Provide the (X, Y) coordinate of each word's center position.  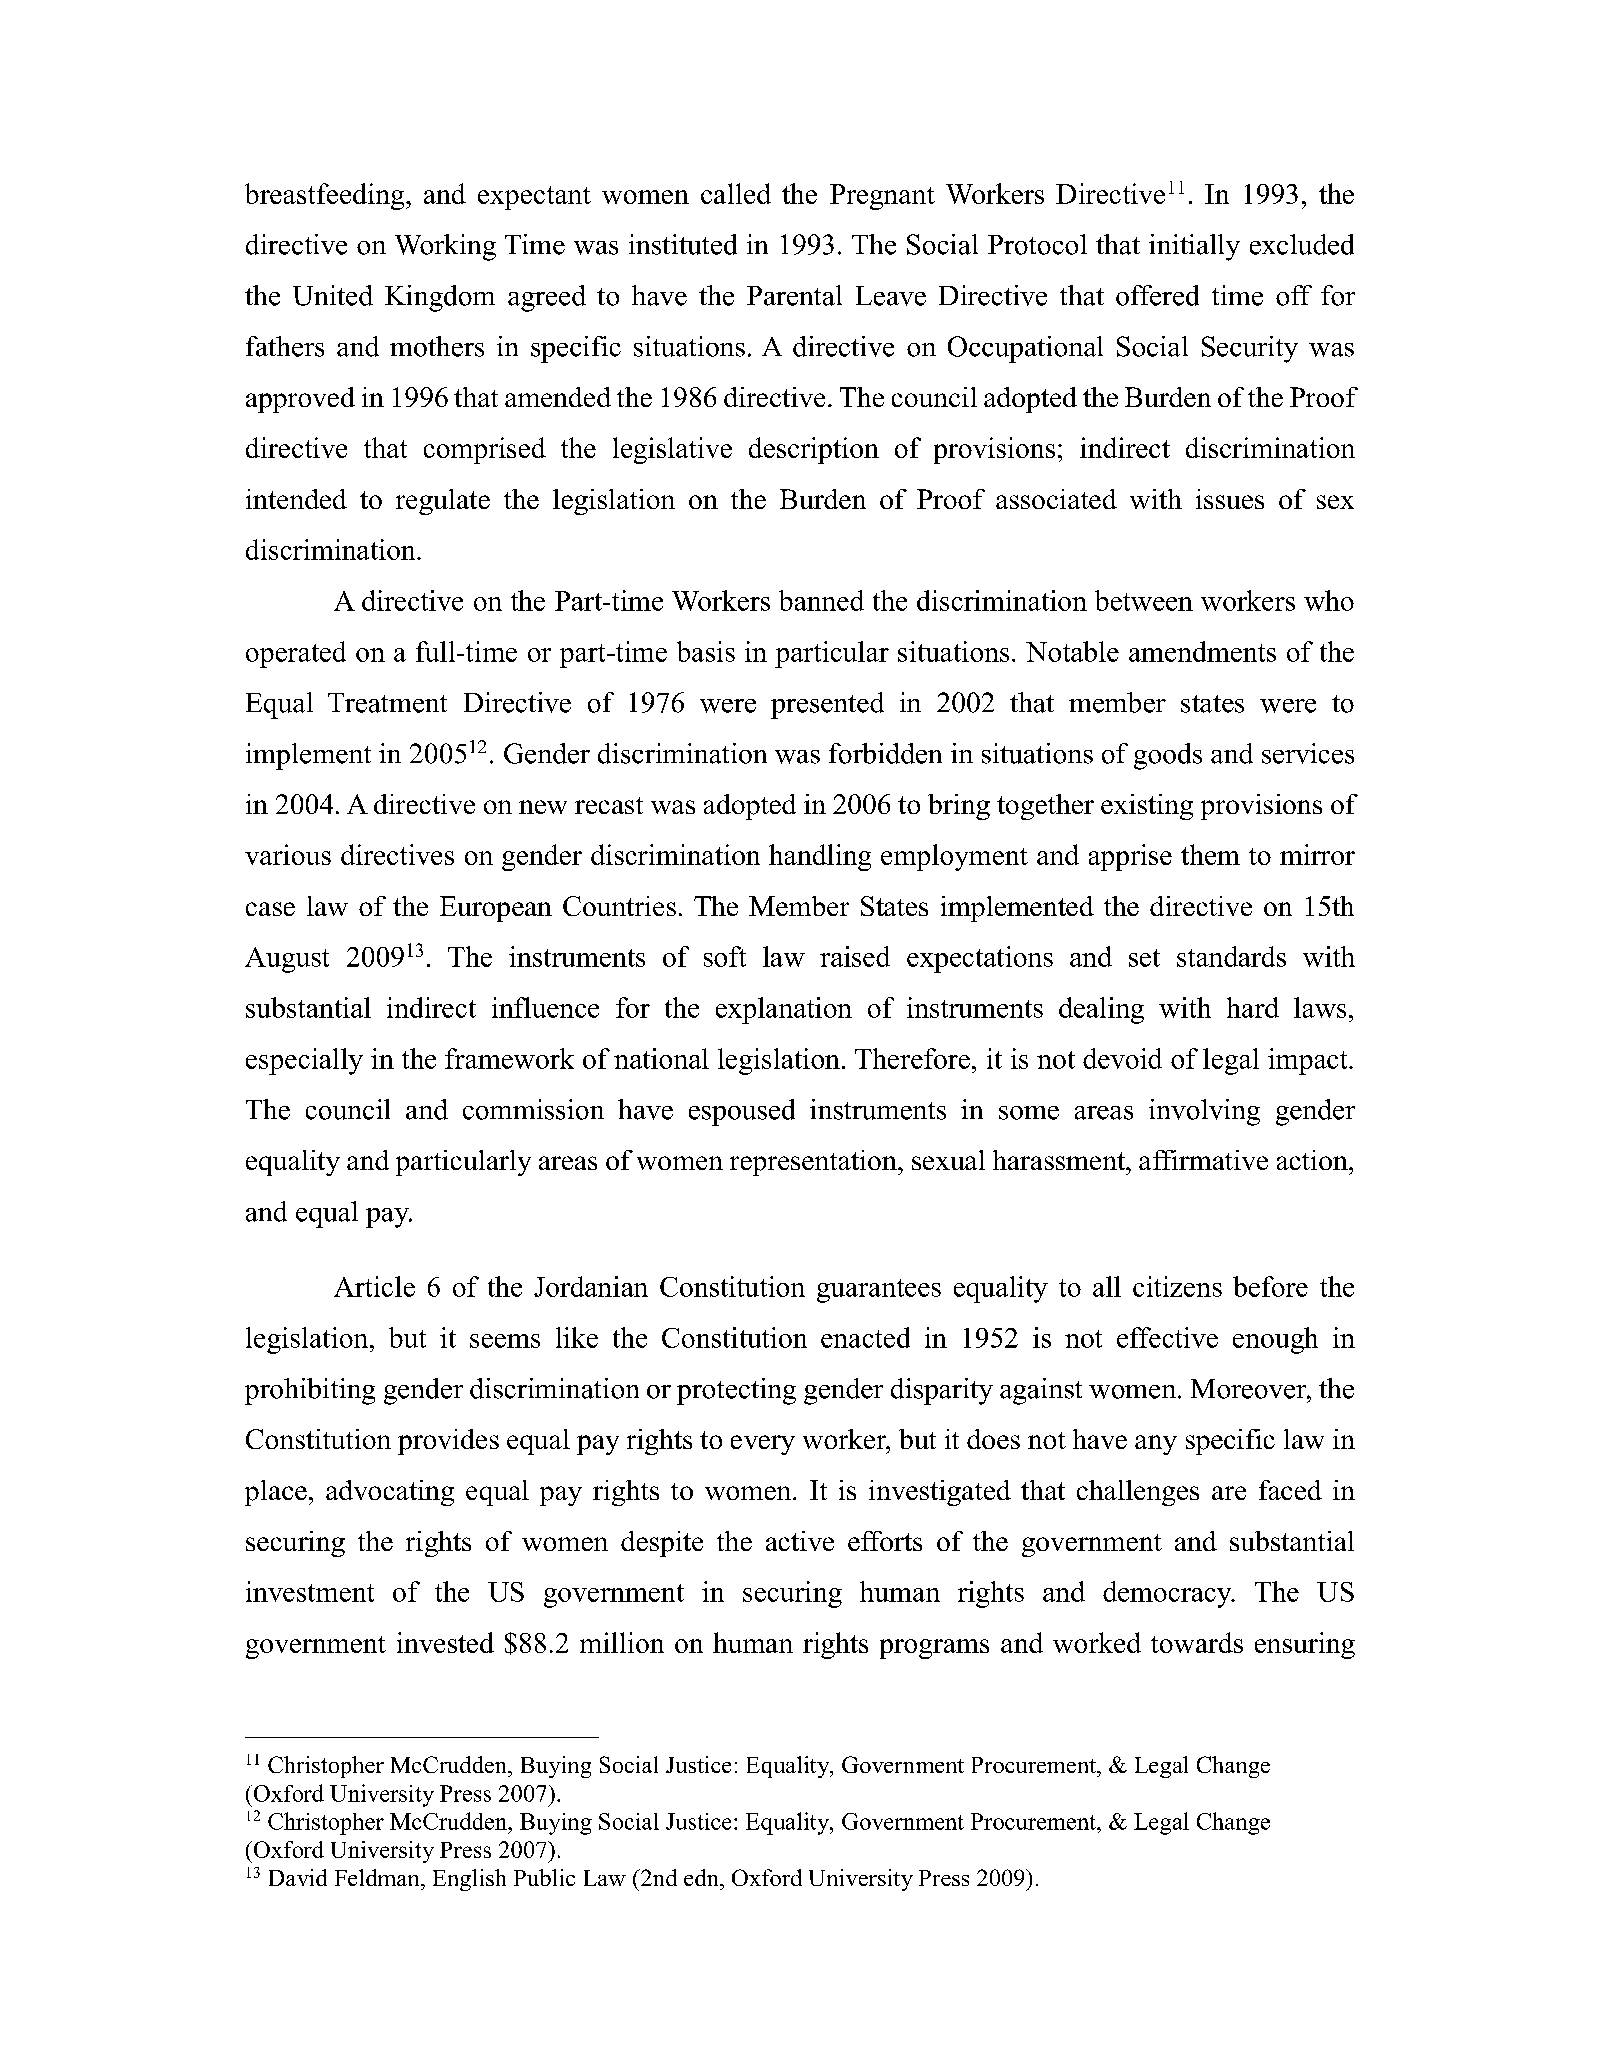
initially (1194, 247)
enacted (865, 1337)
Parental (794, 295)
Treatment (387, 703)
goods (1168, 756)
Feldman (378, 1877)
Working (445, 247)
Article (374, 1286)
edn (702, 1877)
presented (827, 705)
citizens (1177, 1286)
